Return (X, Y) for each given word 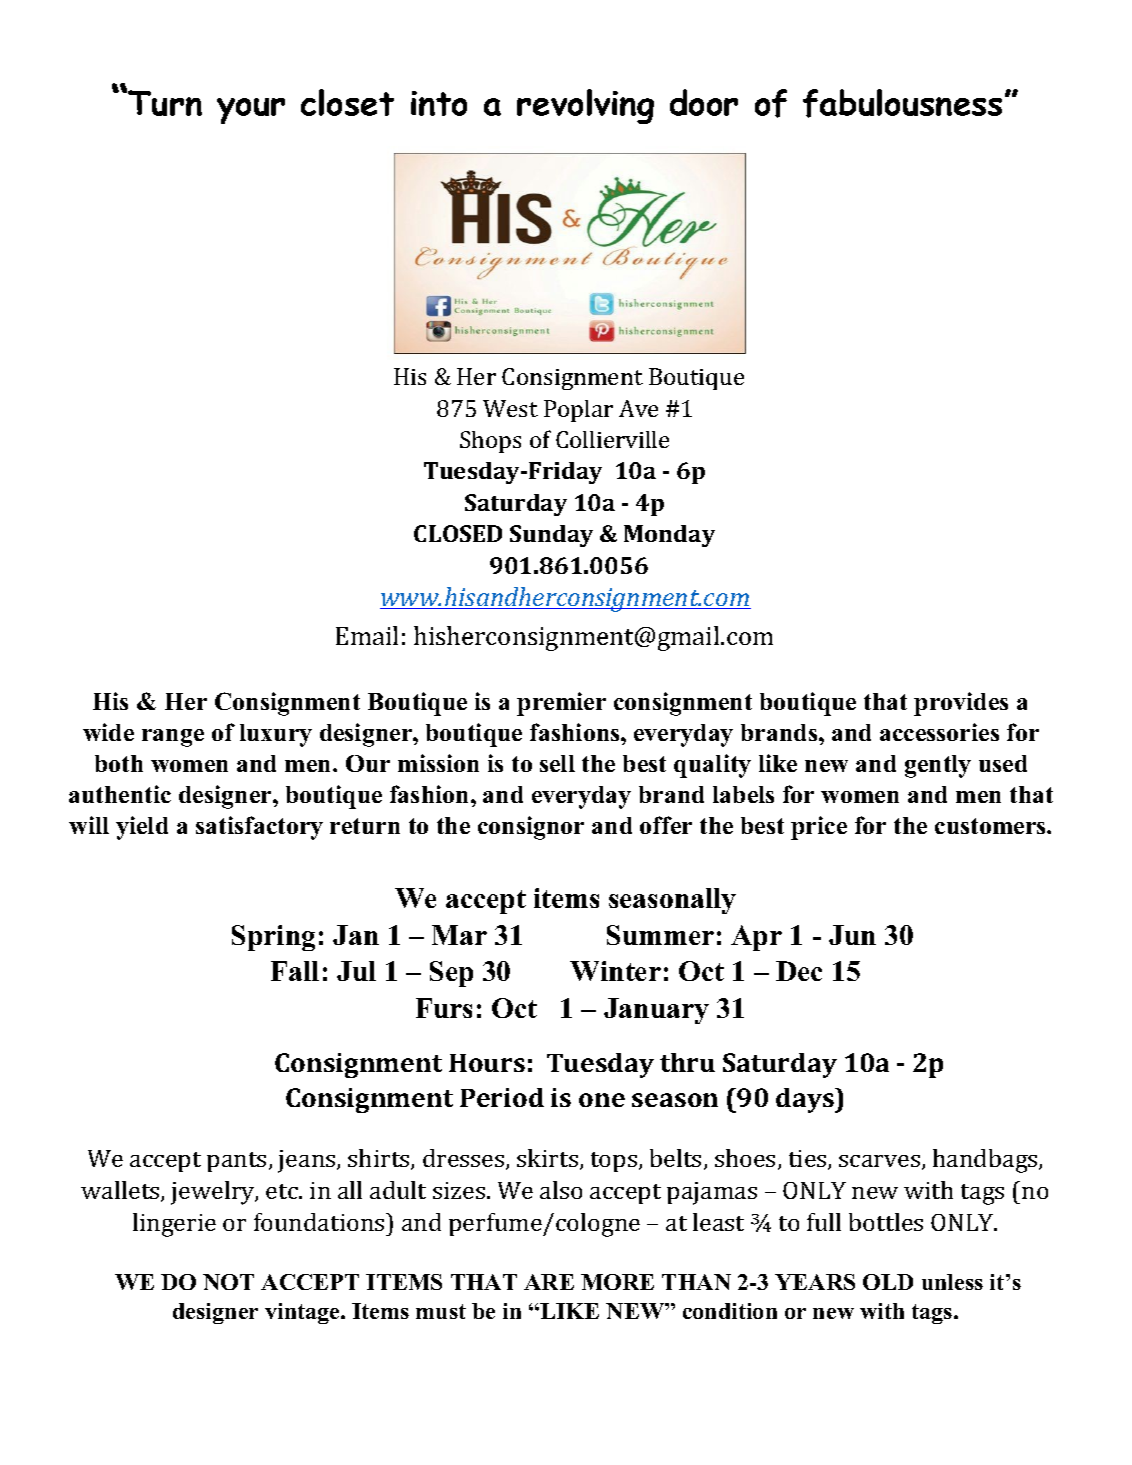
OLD (888, 1282)
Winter (615, 971)
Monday (669, 536)
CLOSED (458, 533)
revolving (585, 106)
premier (561, 704)
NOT (228, 1282)
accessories (939, 732)
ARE (549, 1282)
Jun (852, 935)
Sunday (551, 536)
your (251, 111)
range (173, 738)
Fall (295, 971)
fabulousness (902, 103)
